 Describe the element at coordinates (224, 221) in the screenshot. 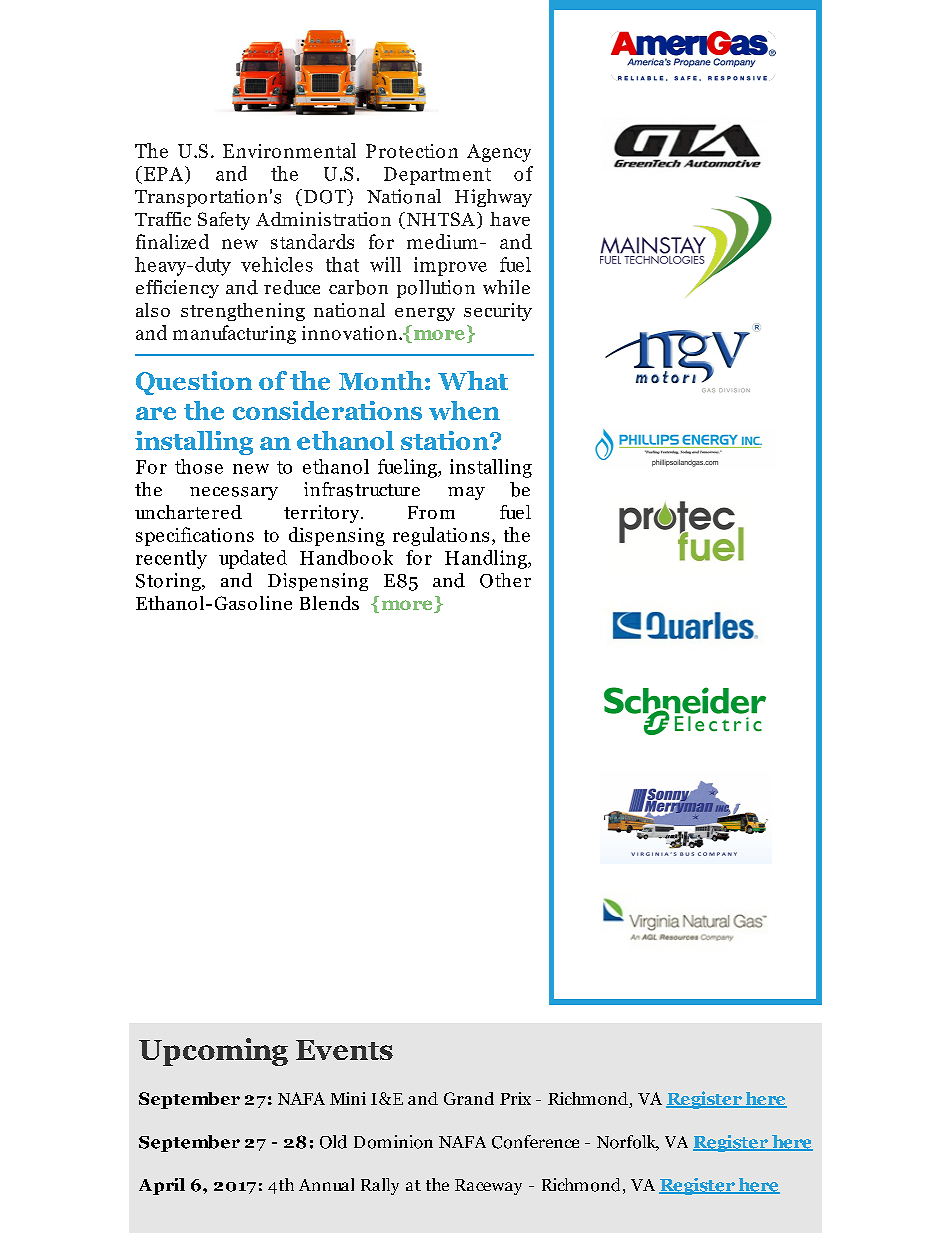

I see `Safety` at that location.
